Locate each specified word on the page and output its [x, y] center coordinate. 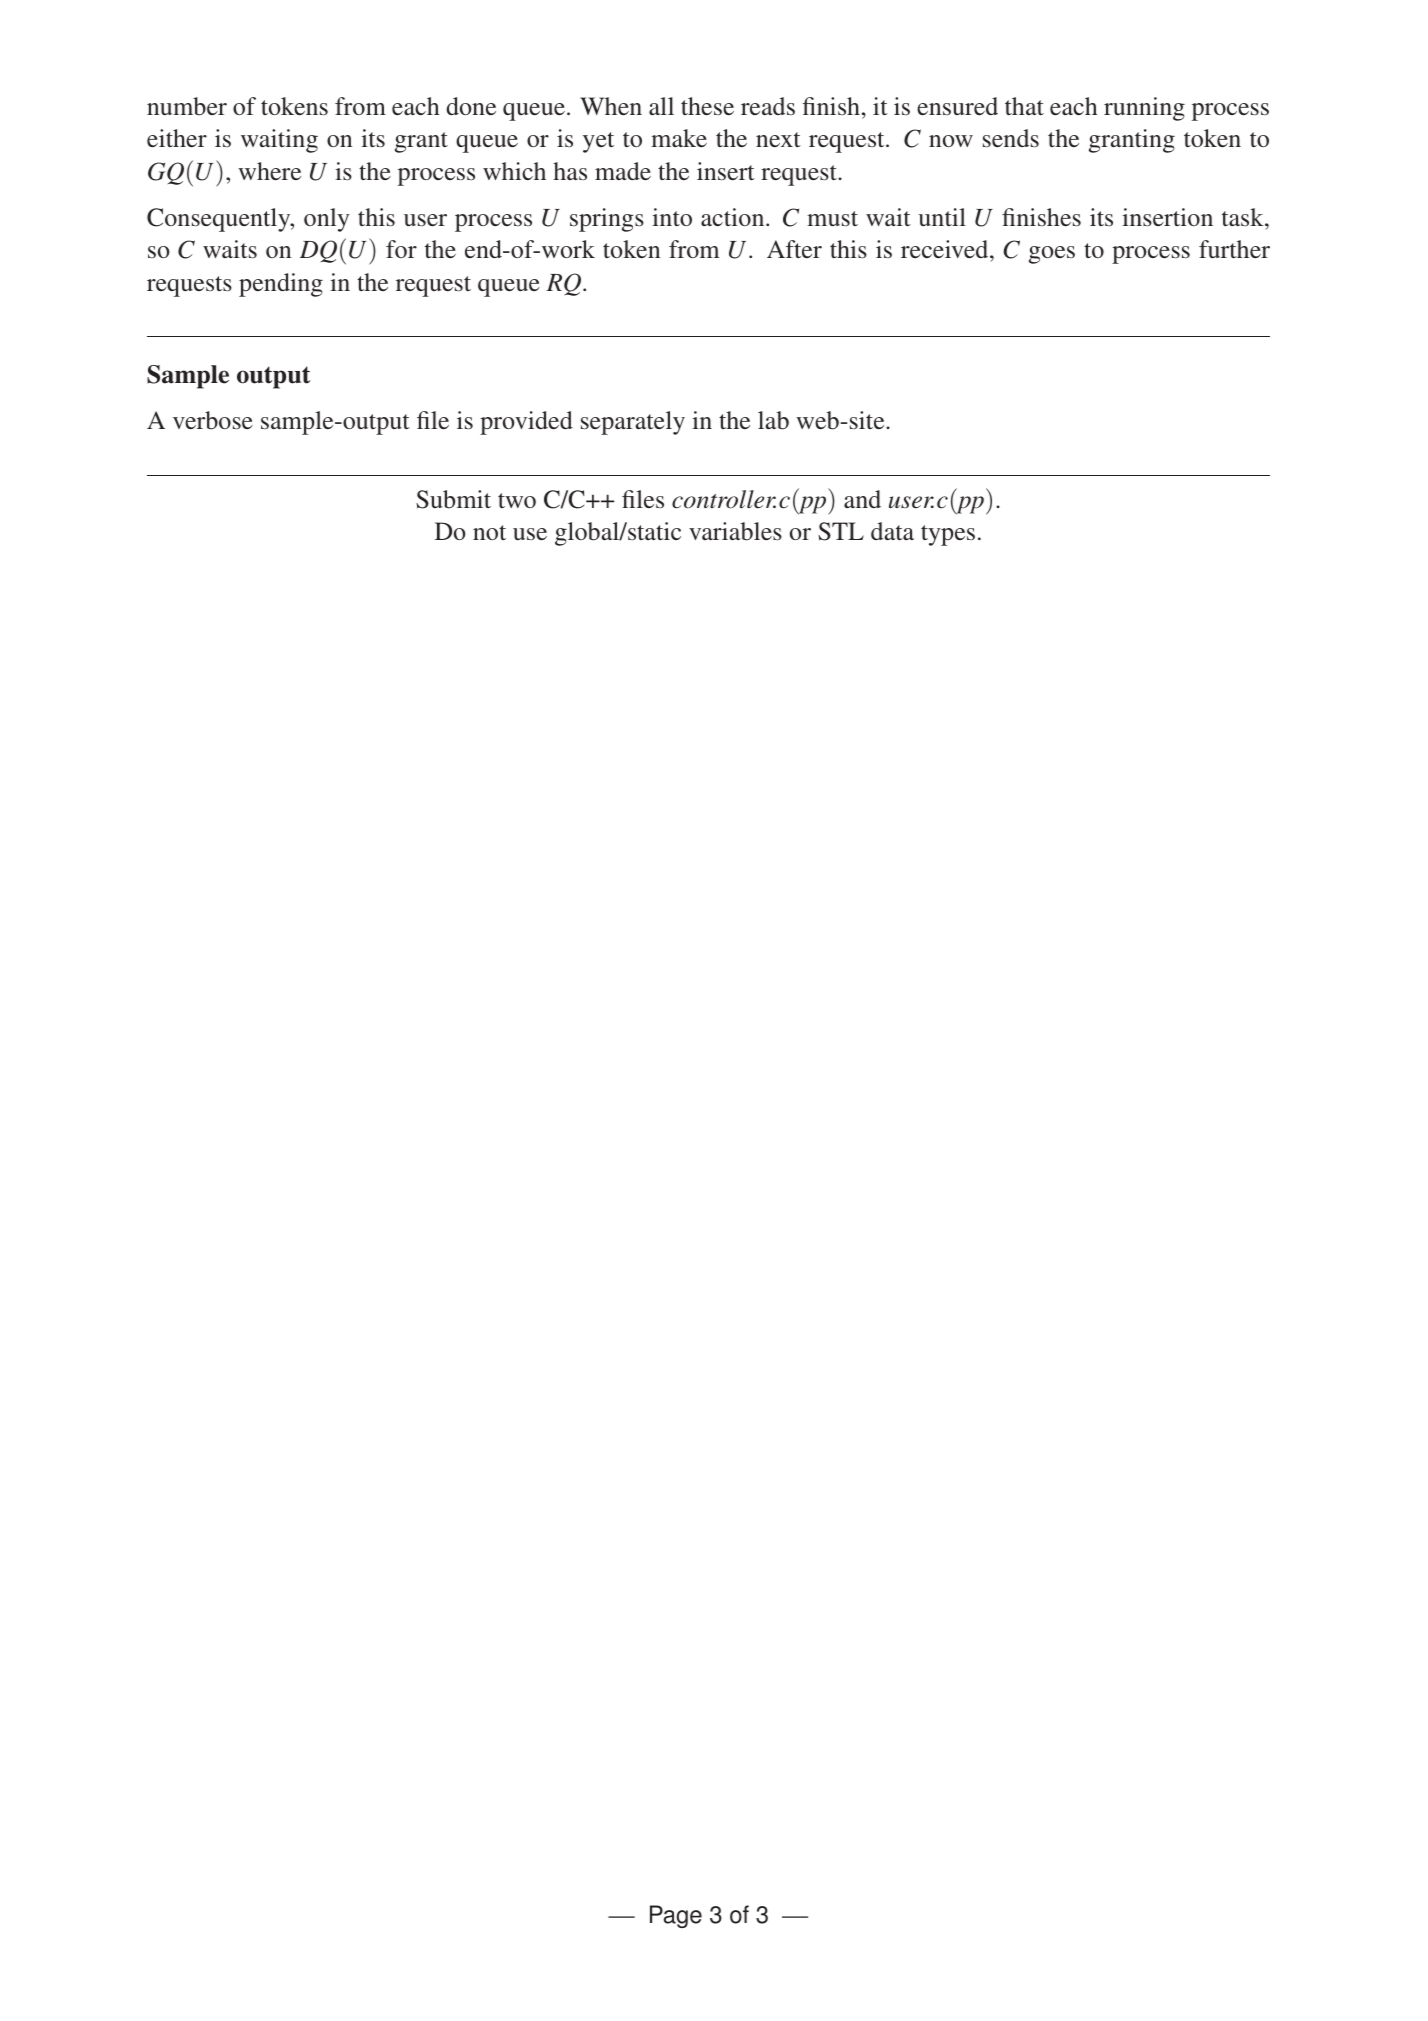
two [517, 500]
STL [841, 531]
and [862, 499]
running [1144, 109]
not [489, 532]
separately [633, 423]
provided [526, 423]
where [269, 171]
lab [773, 420]
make [679, 138]
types [948, 535]
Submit [453, 499]
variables [735, 531]
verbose [213, 420]
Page [676, 1916]
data [892, 531]
